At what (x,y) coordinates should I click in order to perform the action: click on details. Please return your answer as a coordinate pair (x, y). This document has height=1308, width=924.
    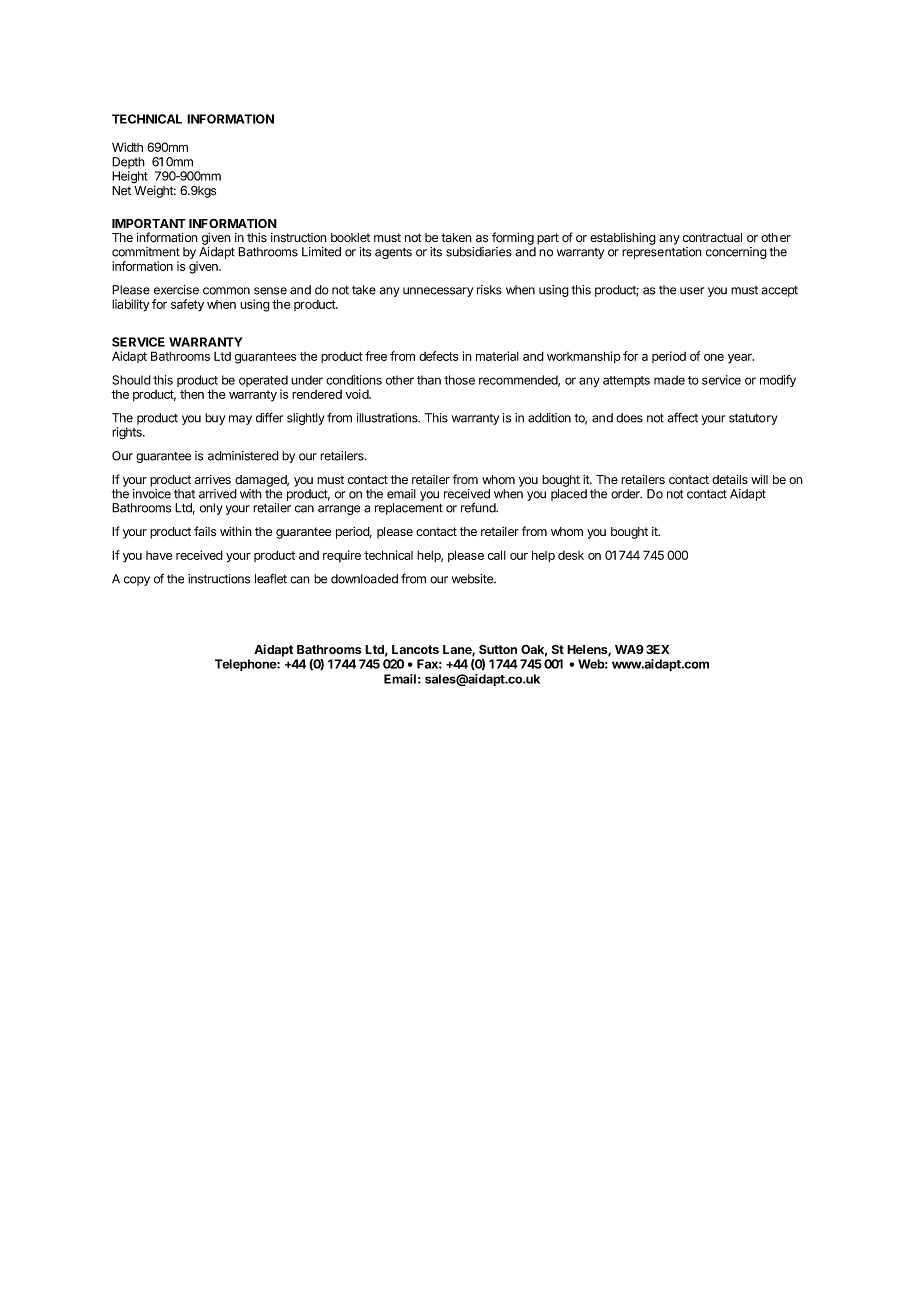
    Looking at the image, I should click on (730, 479).
